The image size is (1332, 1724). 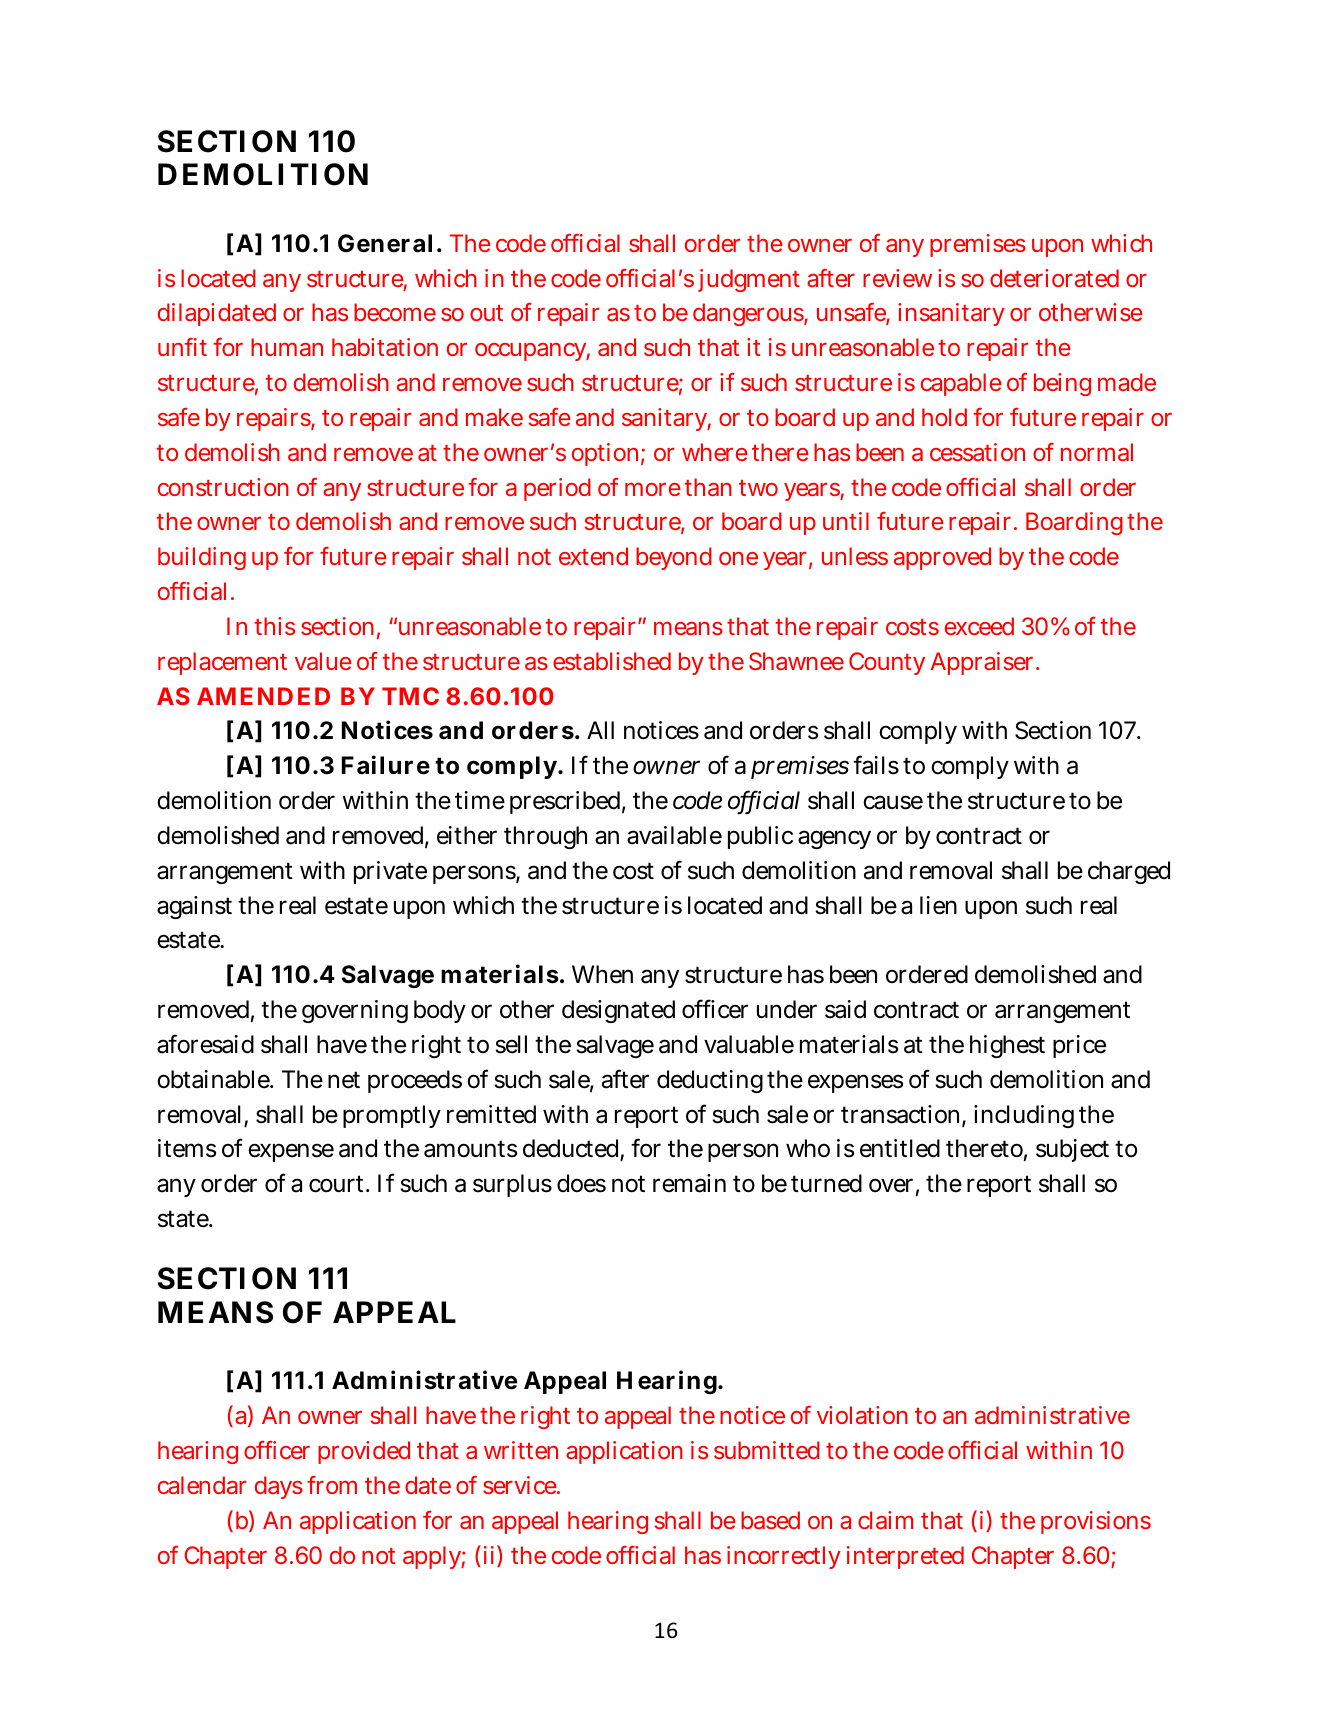 What do you see at coordinates (1024, 1116) in the screenshot?
I see `including` at bounding box center [1024, 1116].
